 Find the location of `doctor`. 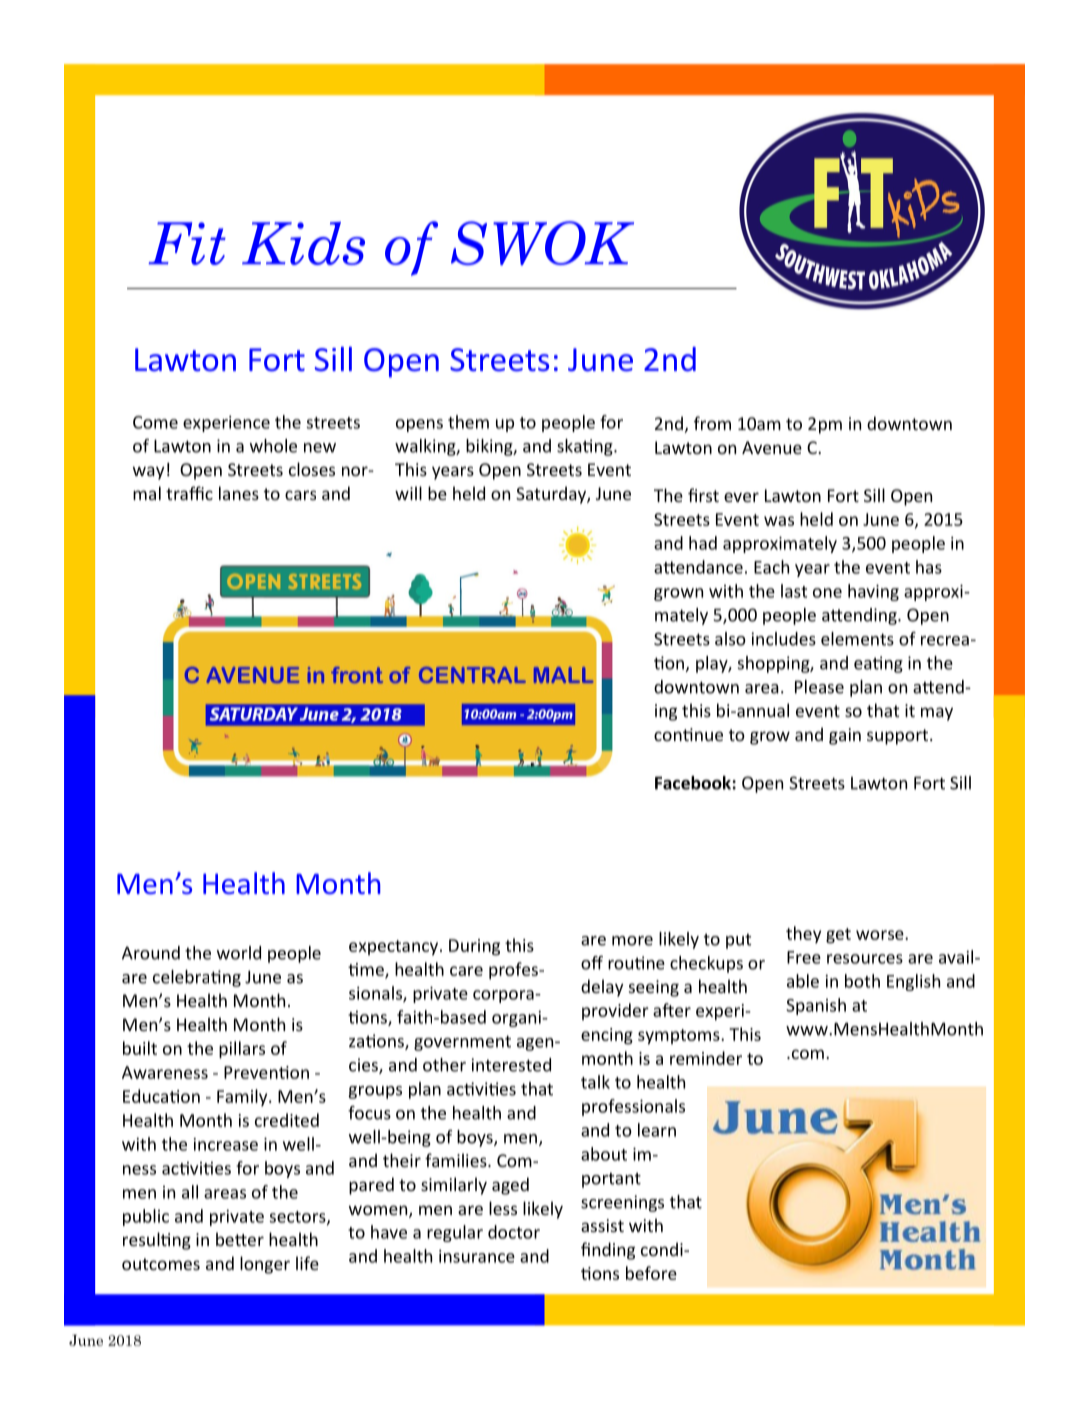

doctor is located at coordinates (514, 1232).
